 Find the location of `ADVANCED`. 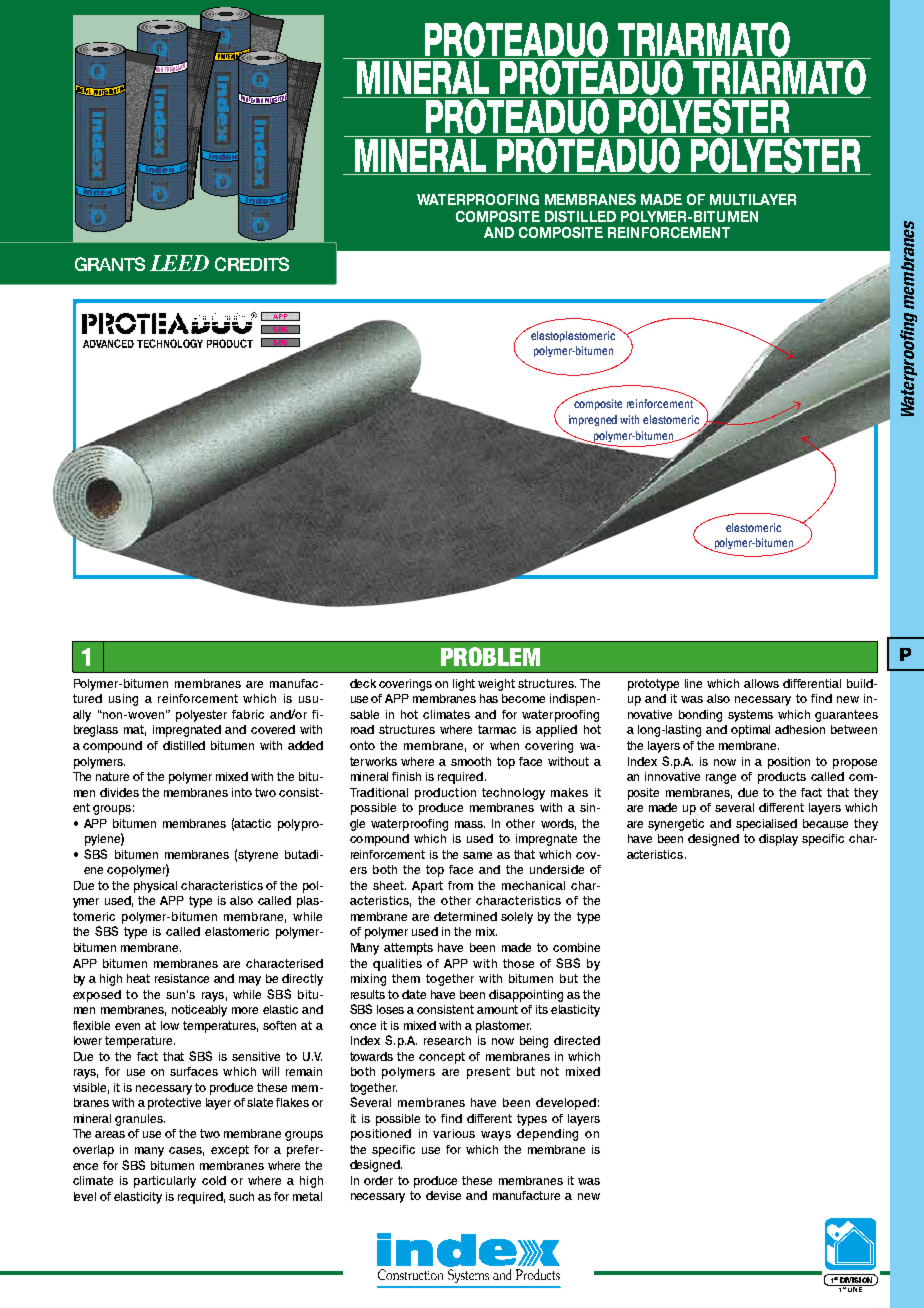

ADVANCED is located at coordinates (108, 343).
